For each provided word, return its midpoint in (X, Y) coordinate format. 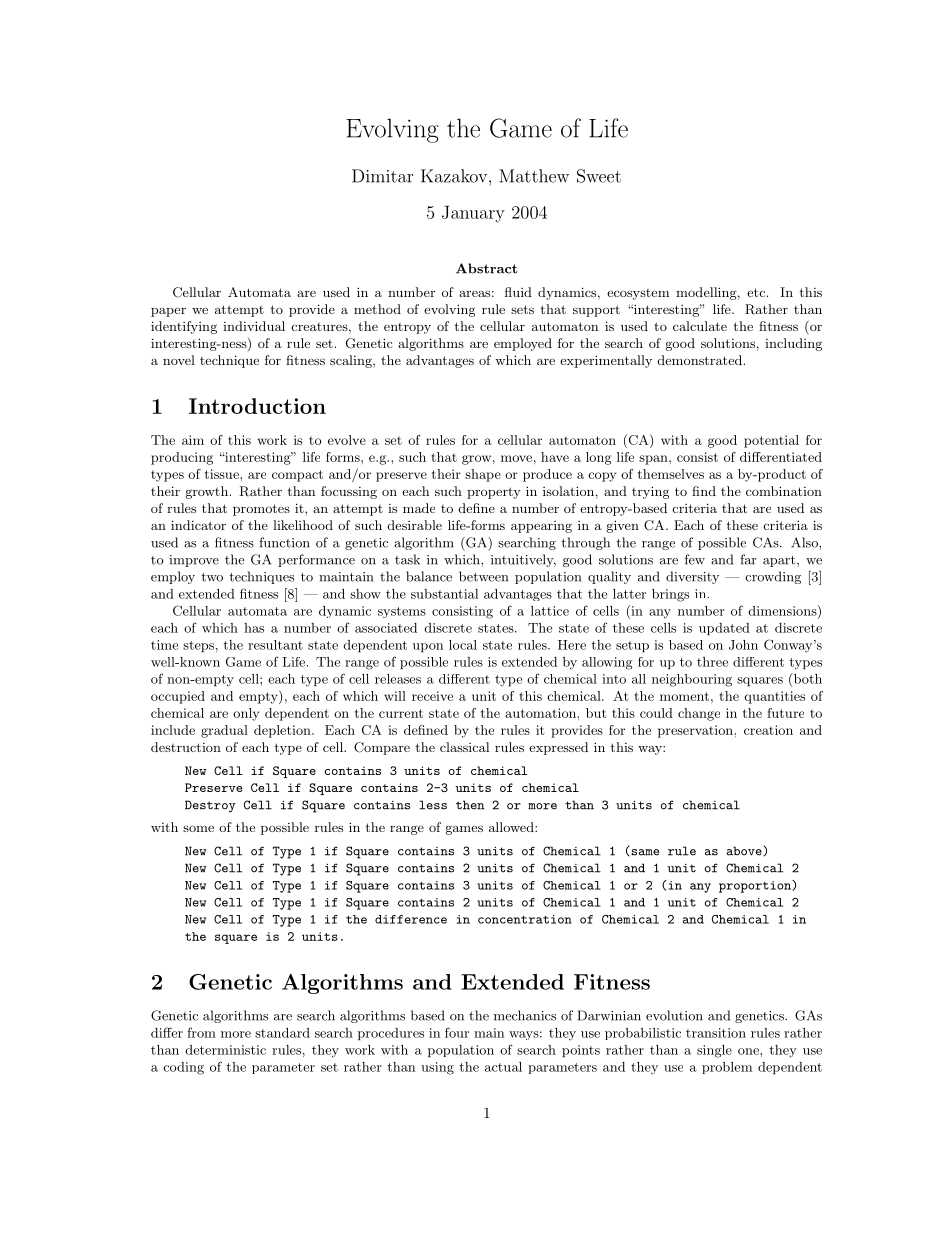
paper (168, 312)
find (704, 491)
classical (464, 747)
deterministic (225, 1050)
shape (483, 475)
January (473, 214)
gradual (224, 731)
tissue (223, 474)
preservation (695, 731)
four (457, 1032)
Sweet (599, 176)
